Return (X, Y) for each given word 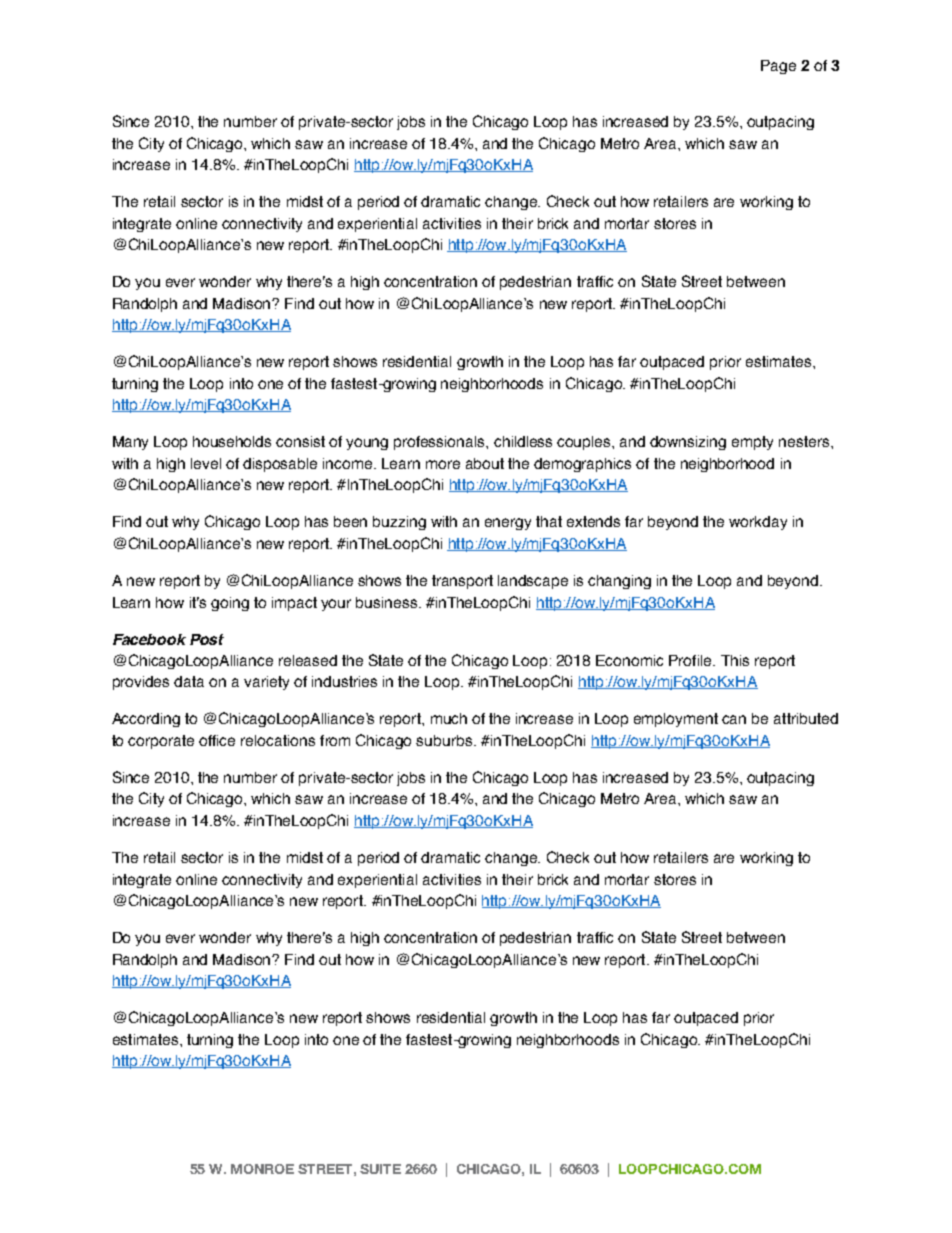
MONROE (262, 1169)
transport (462, 582)
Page (778, 67)
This (735, 660)
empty (752, 443)
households (232, 441)
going (230, 604)
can (734, 719)
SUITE (380, 1169)
